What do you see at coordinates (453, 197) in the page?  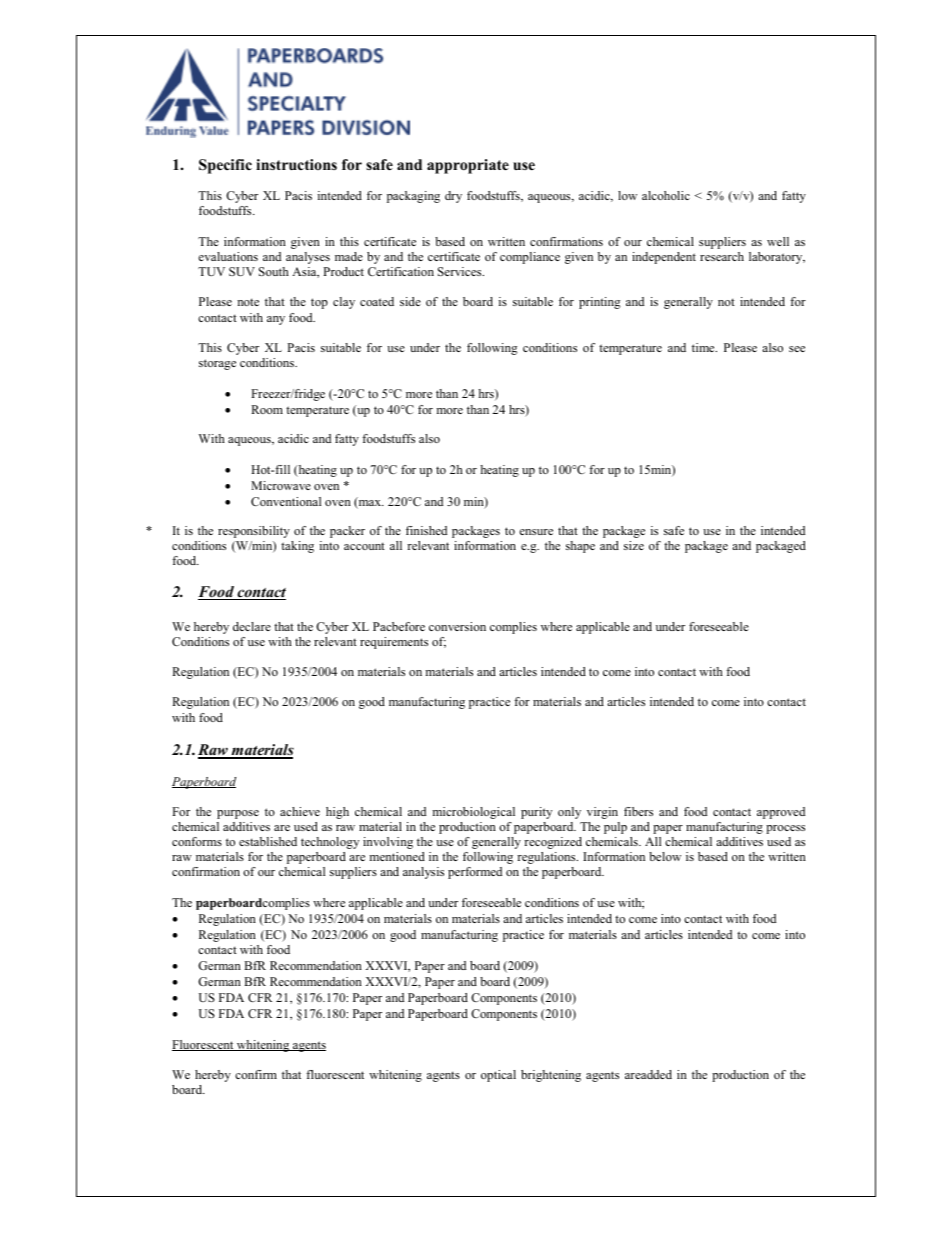 I see `dry` at bounding box center [453, 197].
